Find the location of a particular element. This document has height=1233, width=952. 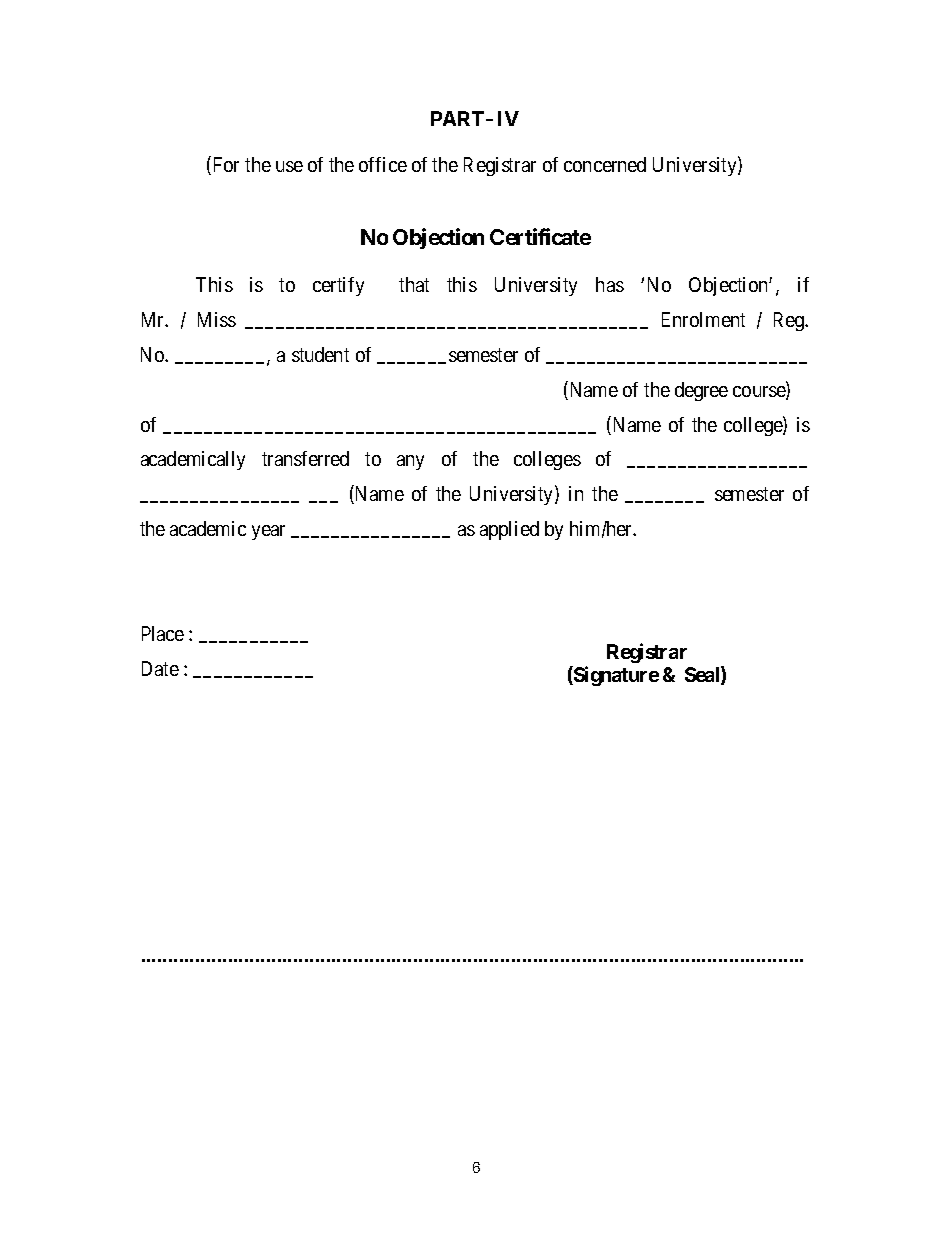

applied is located at coordinates (509, 530).
